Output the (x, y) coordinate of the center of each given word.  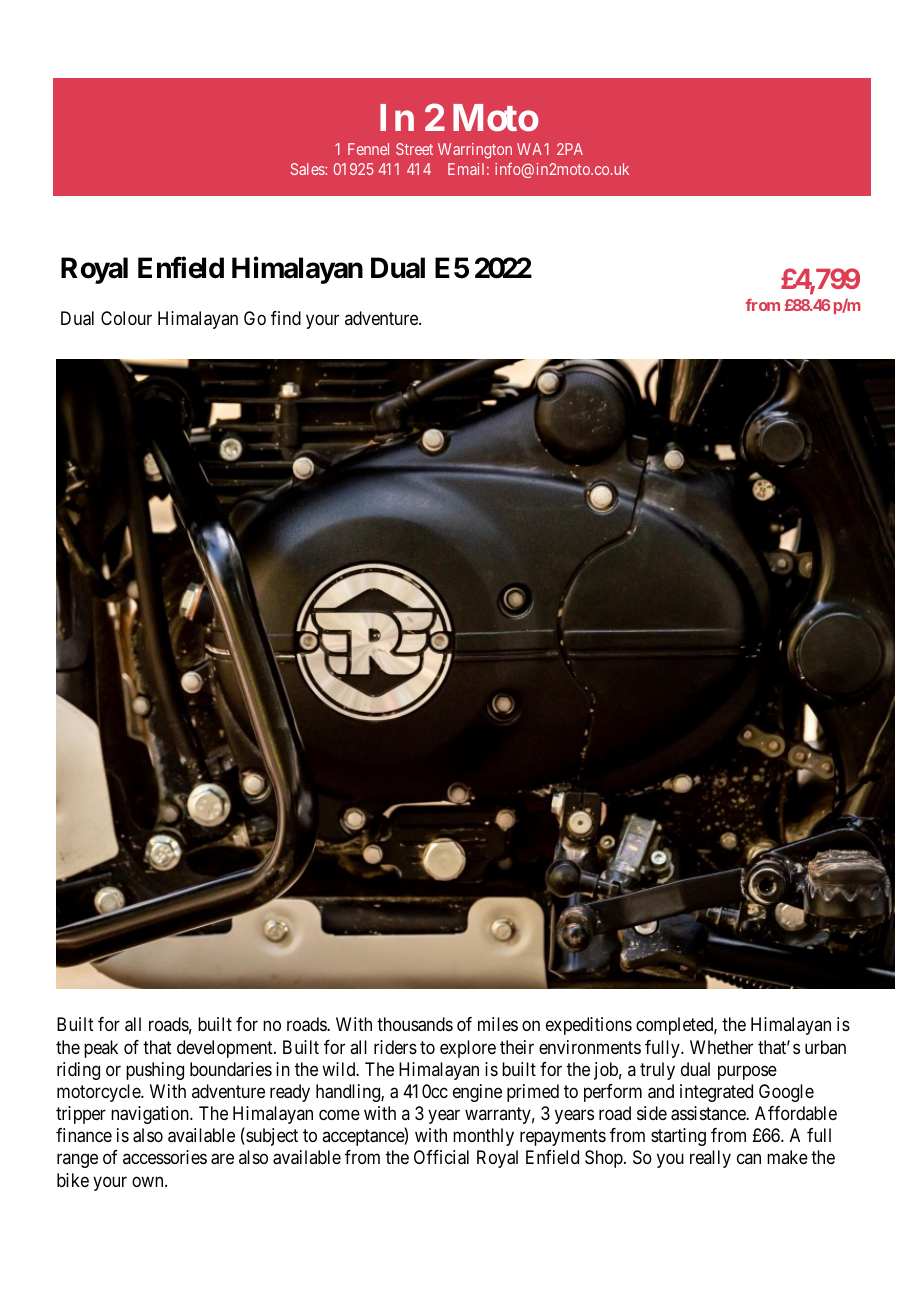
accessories (165, 1157)
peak (101, 1049)
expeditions (589, 1026)
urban (825, 1047)
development (226, 1049)
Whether (721, 1047)
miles (498, 1024)
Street (414, 149)
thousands (415, 1024)
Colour (126, 318)
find (286, 318)
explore (468, 1049)
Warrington (475, 151)
